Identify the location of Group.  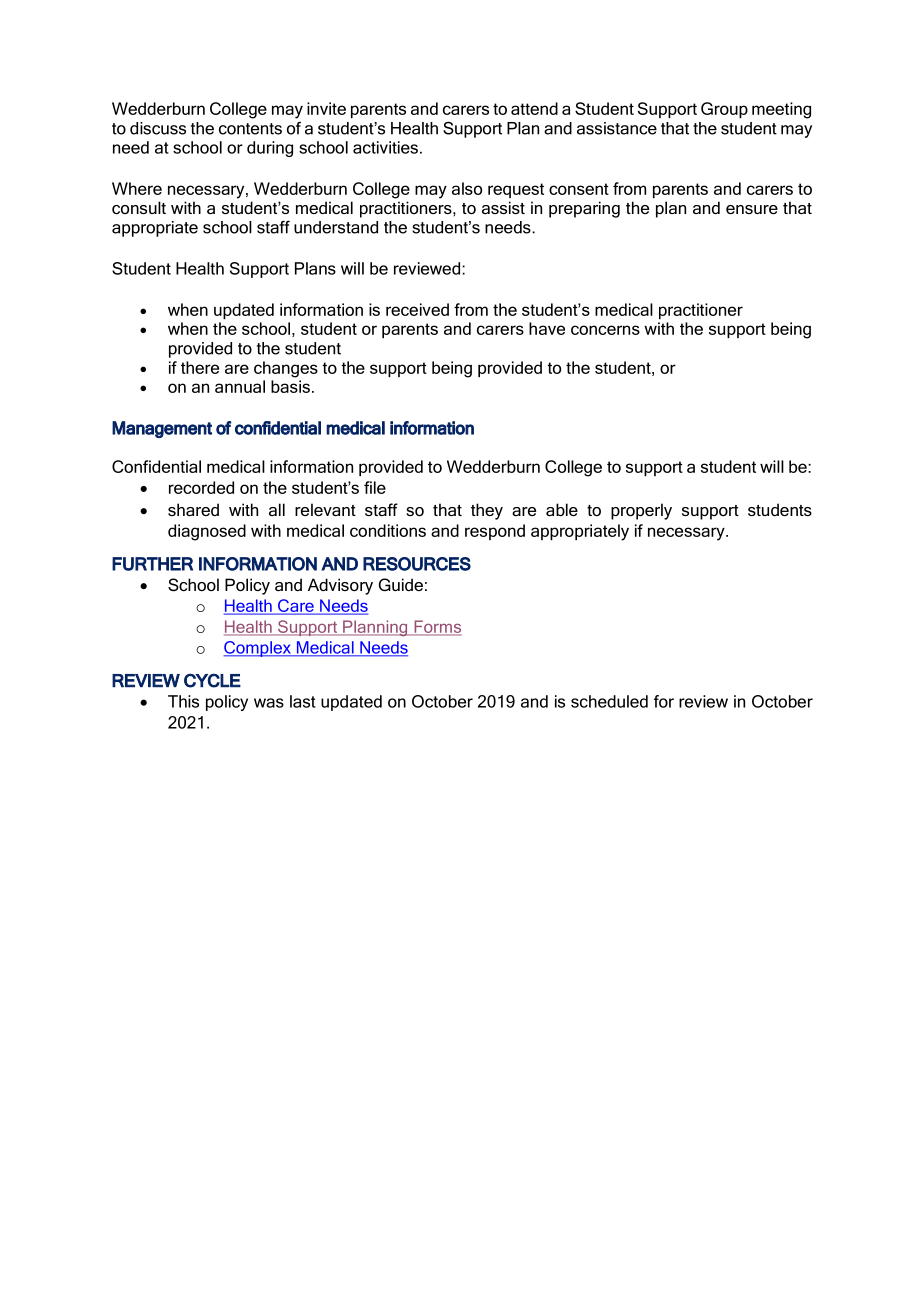
(724, 110).
